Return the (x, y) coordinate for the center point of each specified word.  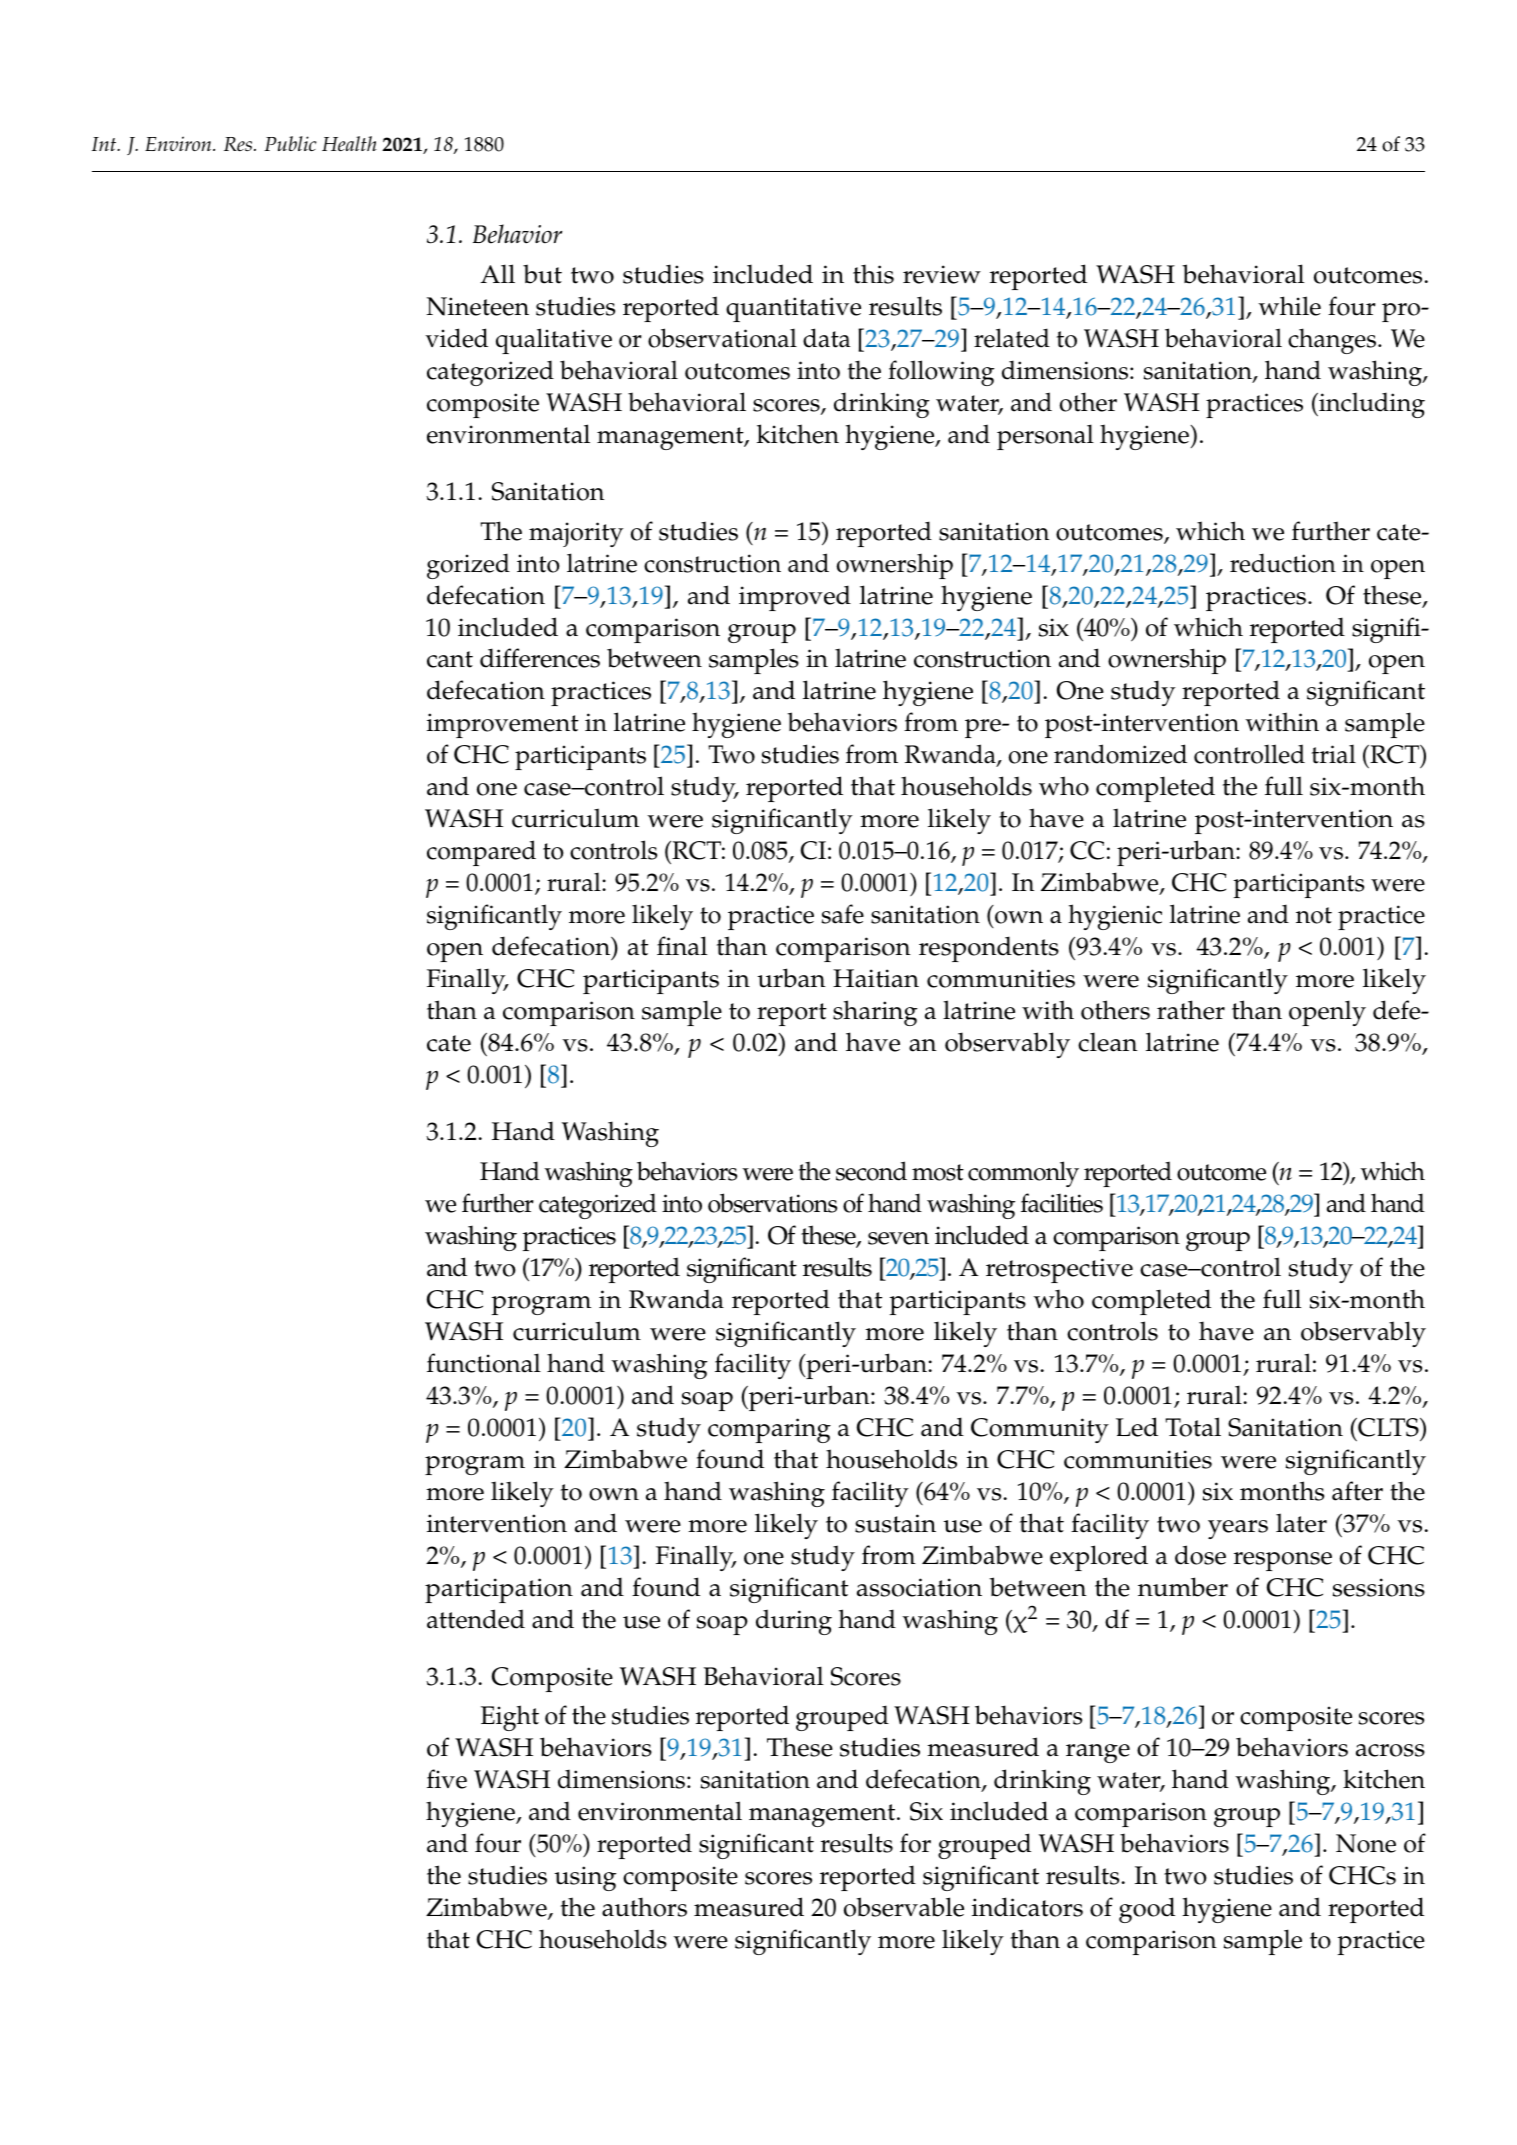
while (1289, 306)
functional (484, 1363)
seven (898, 1238)
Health (349, 143)
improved (795, 598)
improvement (503, 725)
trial (1334, 754)
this (873, 274)
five (447, 1779)
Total (1193, 1427)
